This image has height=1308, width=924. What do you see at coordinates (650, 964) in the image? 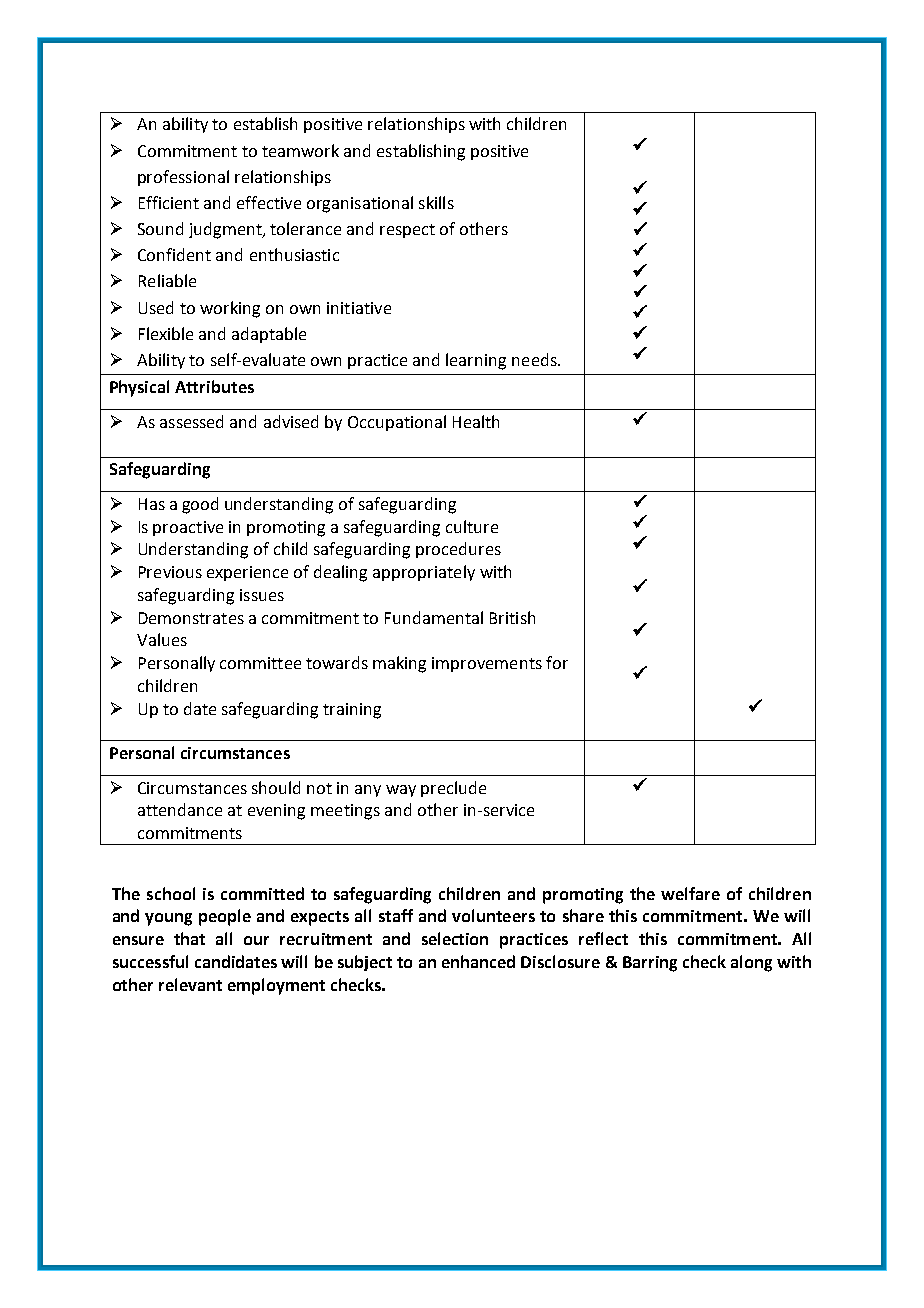
I see `Barring` at bounding box center [650, 964].
